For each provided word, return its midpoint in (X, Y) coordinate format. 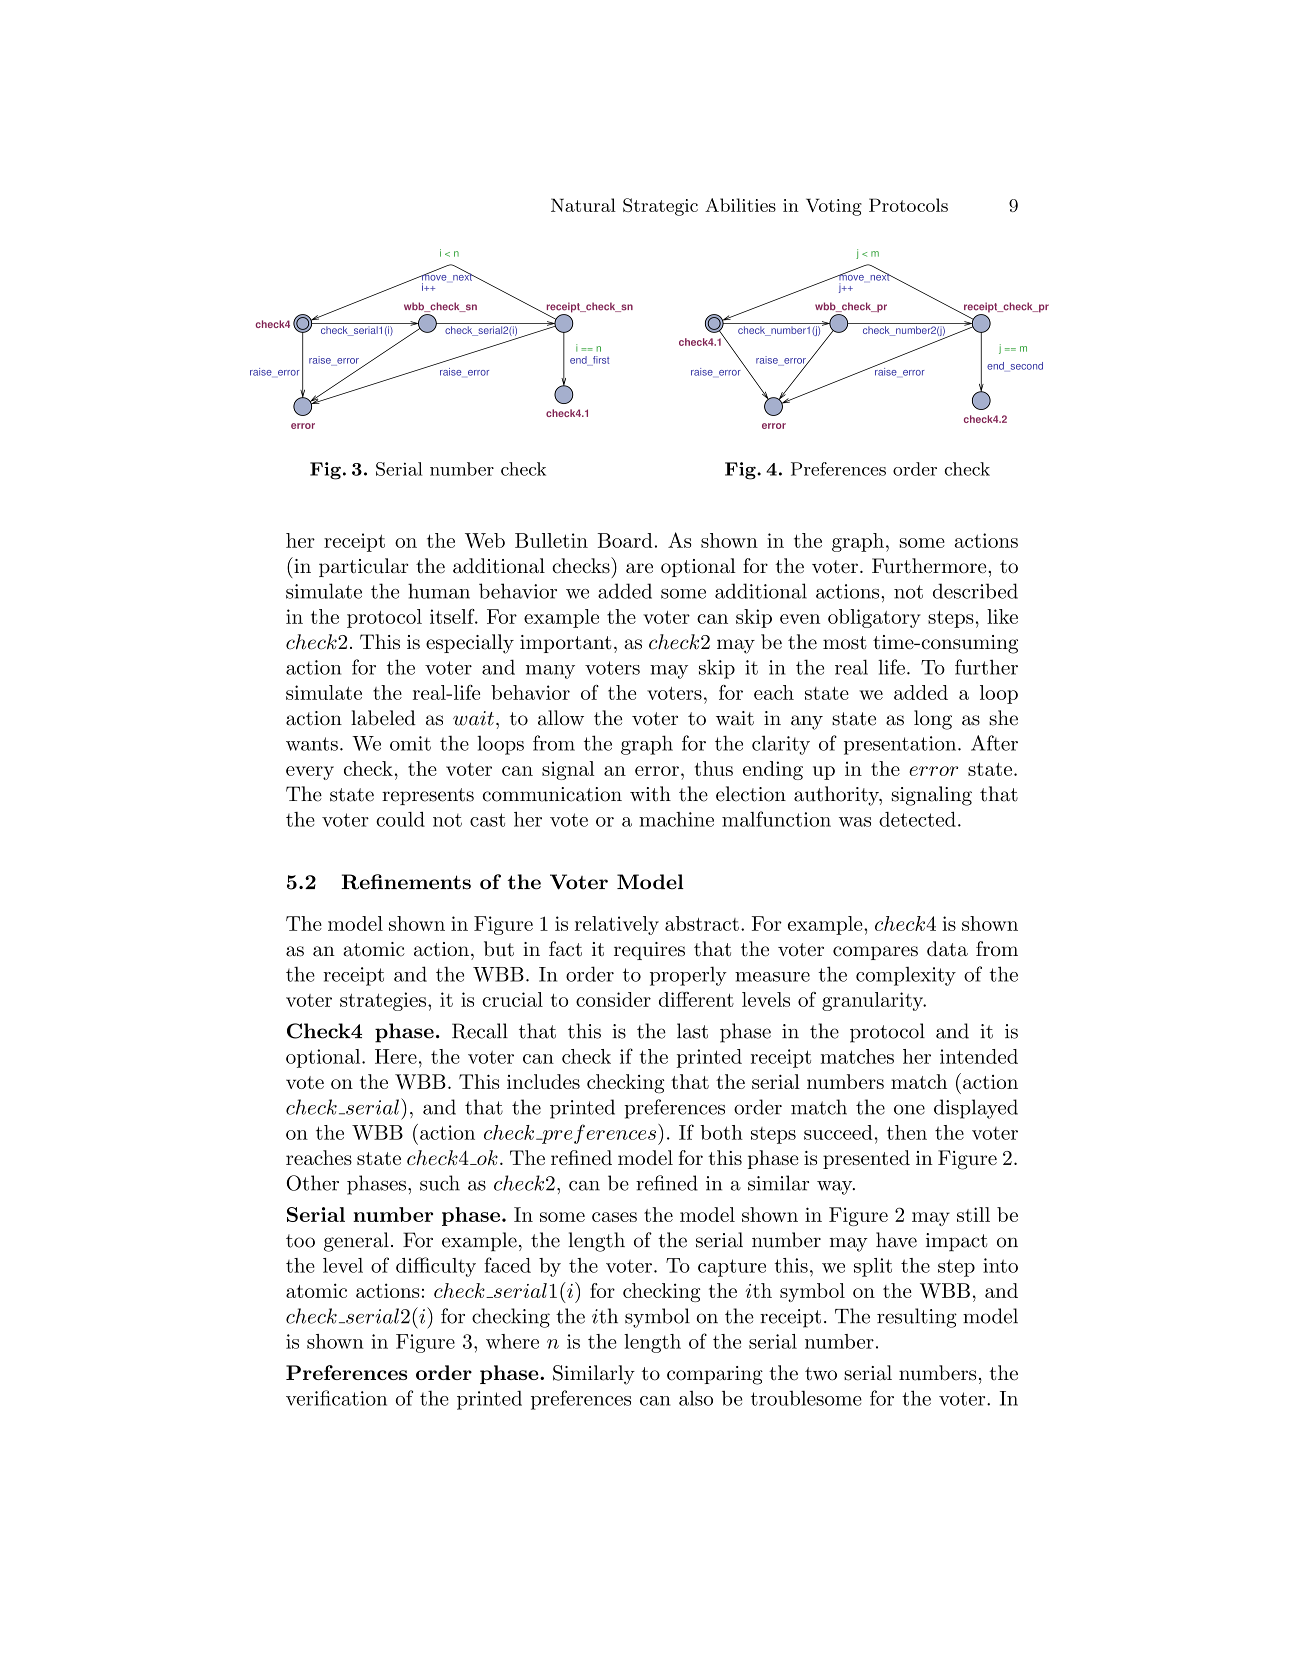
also (696, 1398)
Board (625, 540)
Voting (834, 207)
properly (688, 976)
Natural (583, 205)
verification (336, 1398)
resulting (917, 1318)
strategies (383, 1001)
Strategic (660, 207)
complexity (906, 976)
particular (363, 567)
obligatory (874, 618)
